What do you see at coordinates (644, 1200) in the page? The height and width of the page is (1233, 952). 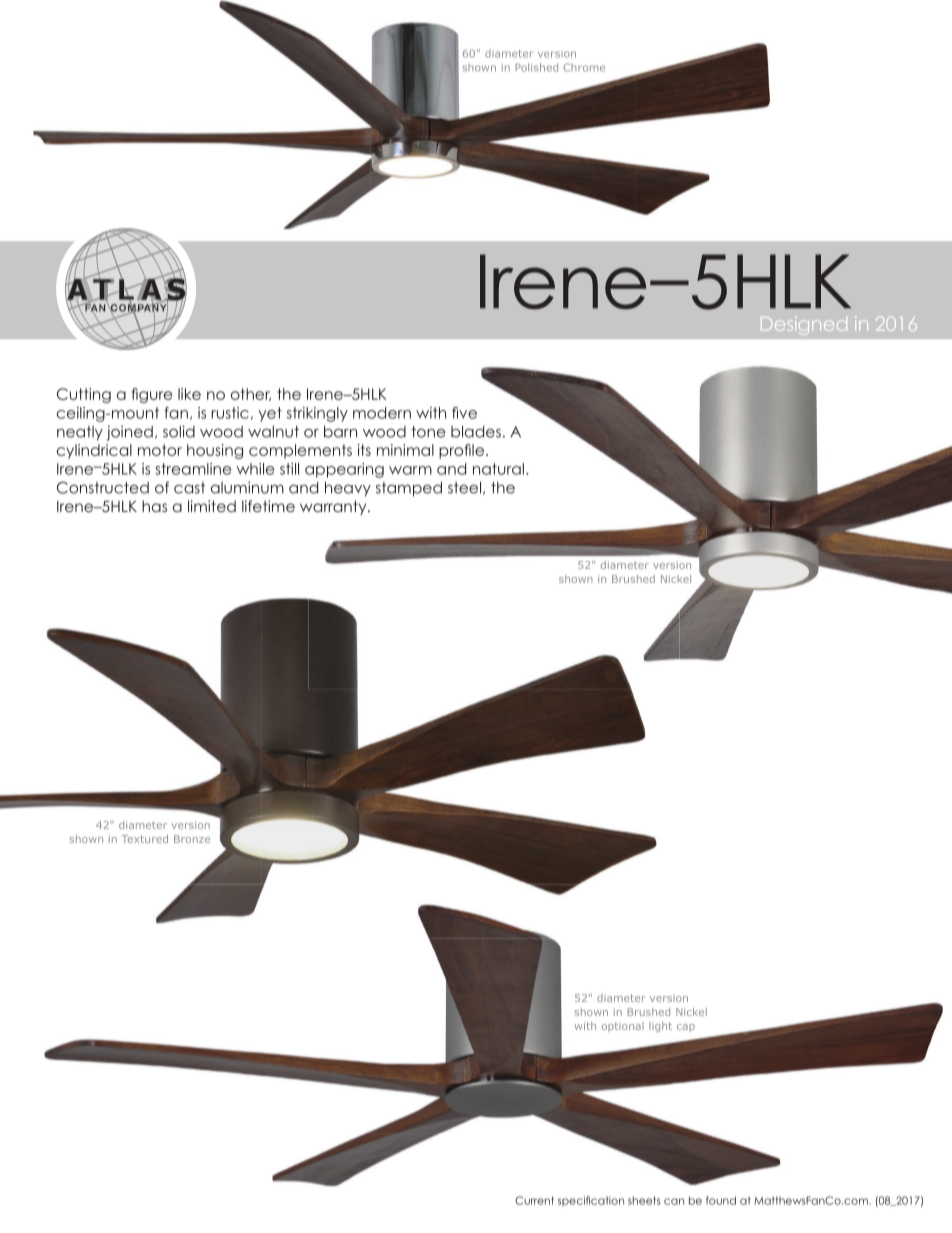 I see `sheets` at bounding box center [644, 1200].
